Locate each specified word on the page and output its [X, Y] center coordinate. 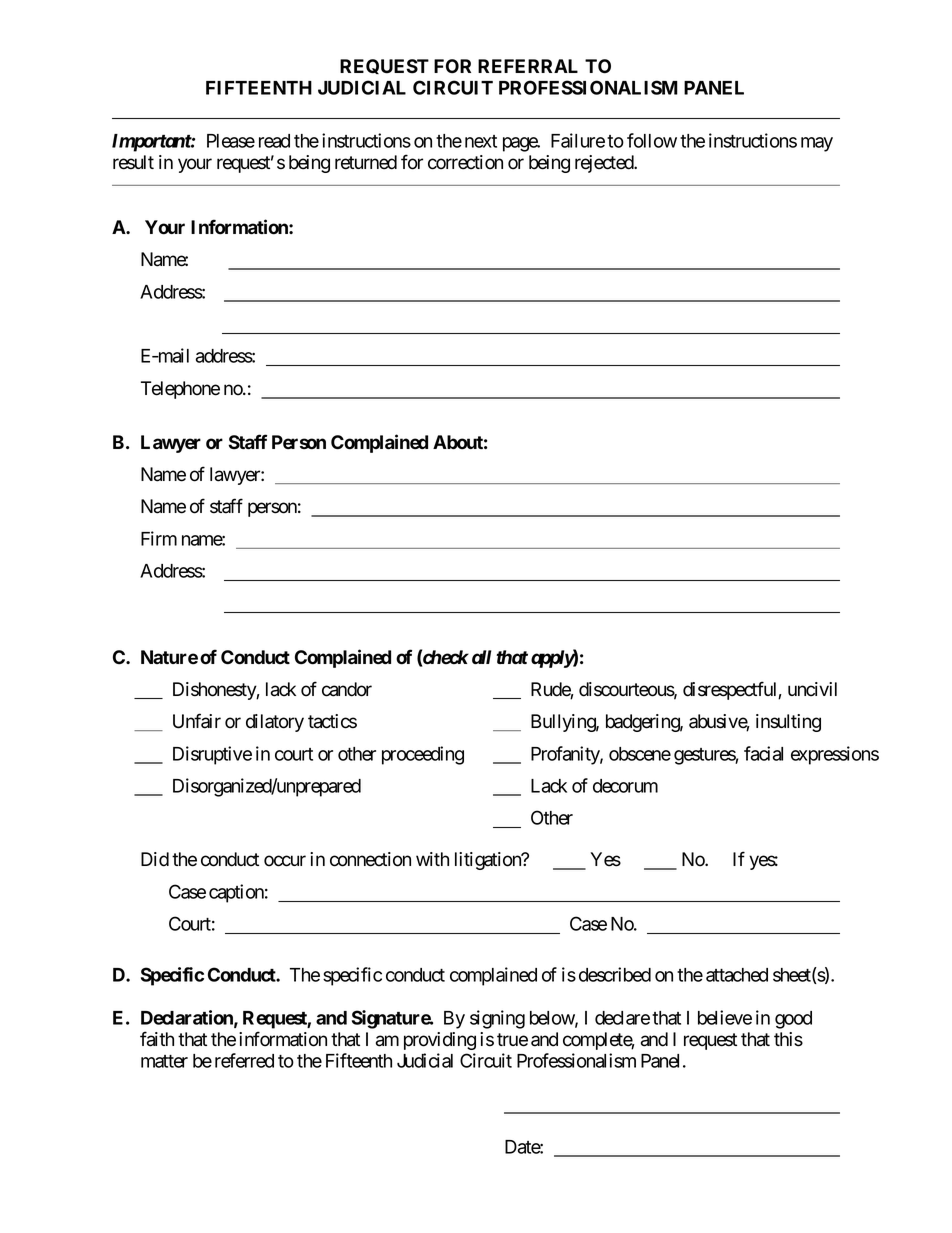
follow [652, 140]
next [481, 141]
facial [763, 753]
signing [497, 1019]
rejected [605, 164]
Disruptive [212, 755]
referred [244, 1060]
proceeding [423, 755]
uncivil [812, 689]
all [481, 657]
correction [465, 162]
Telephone [180, 390]
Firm [159, 538]
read [274, 141]
